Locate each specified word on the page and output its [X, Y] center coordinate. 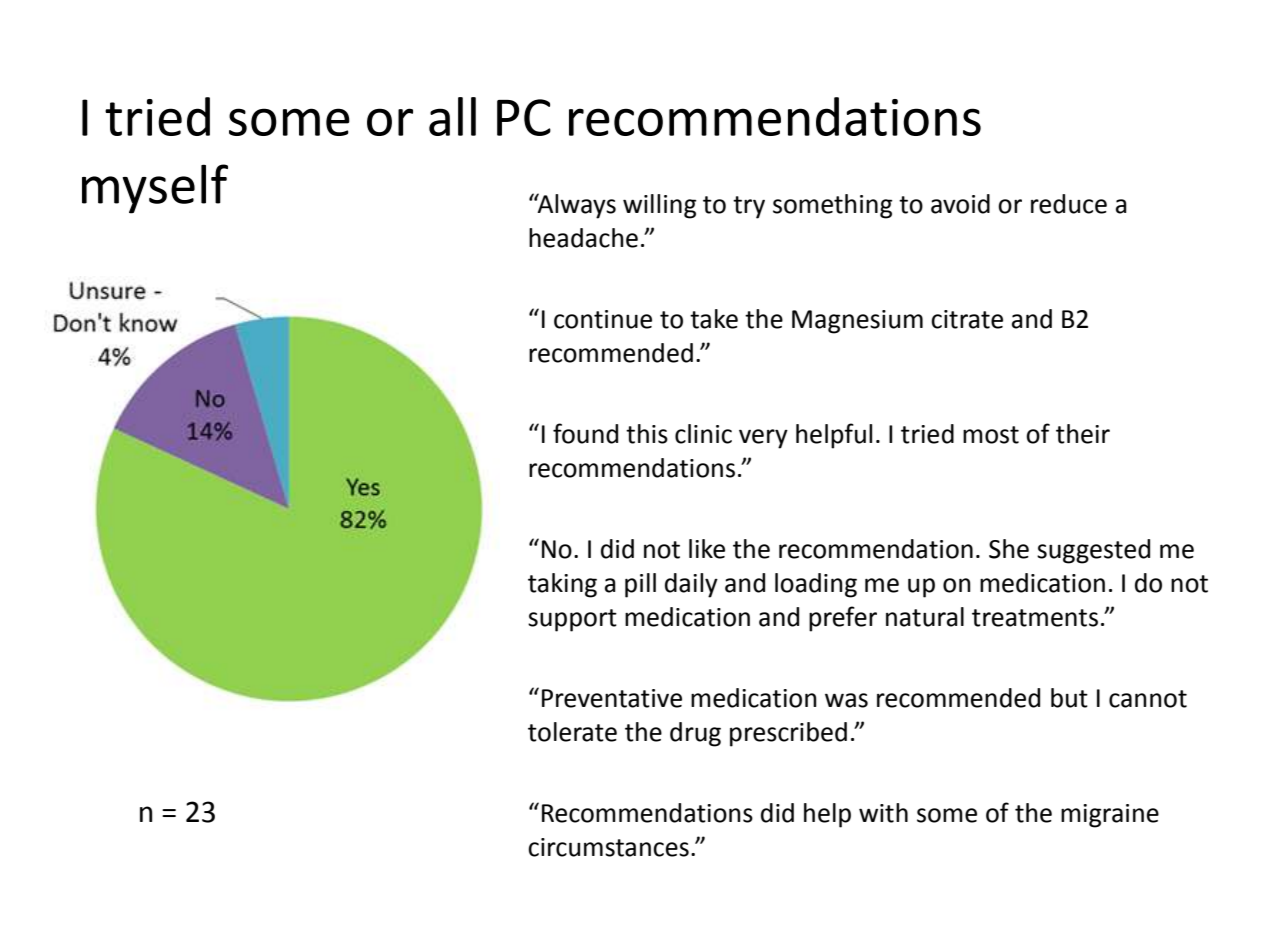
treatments [1035, 618]
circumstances [608, 847]
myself [155, 189]
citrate [967, 319]
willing [660, 206]
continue [603, 319]
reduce [1069, 204]
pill [640, 585]
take [714, 319]
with [883, 813]
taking [562, 585]
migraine [1110, 816]
